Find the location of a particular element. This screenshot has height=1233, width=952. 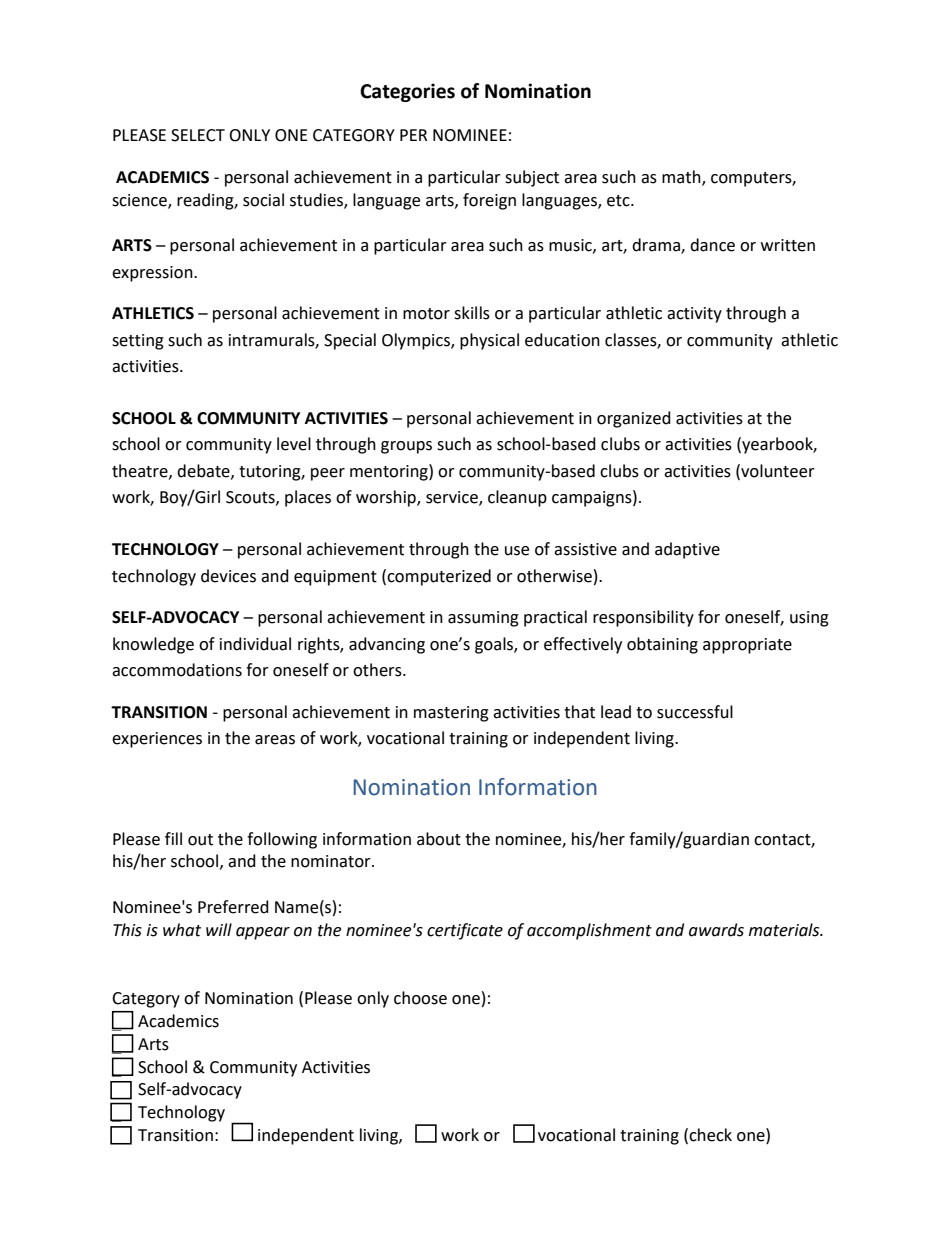

math is located at coordinates (682, 178).
